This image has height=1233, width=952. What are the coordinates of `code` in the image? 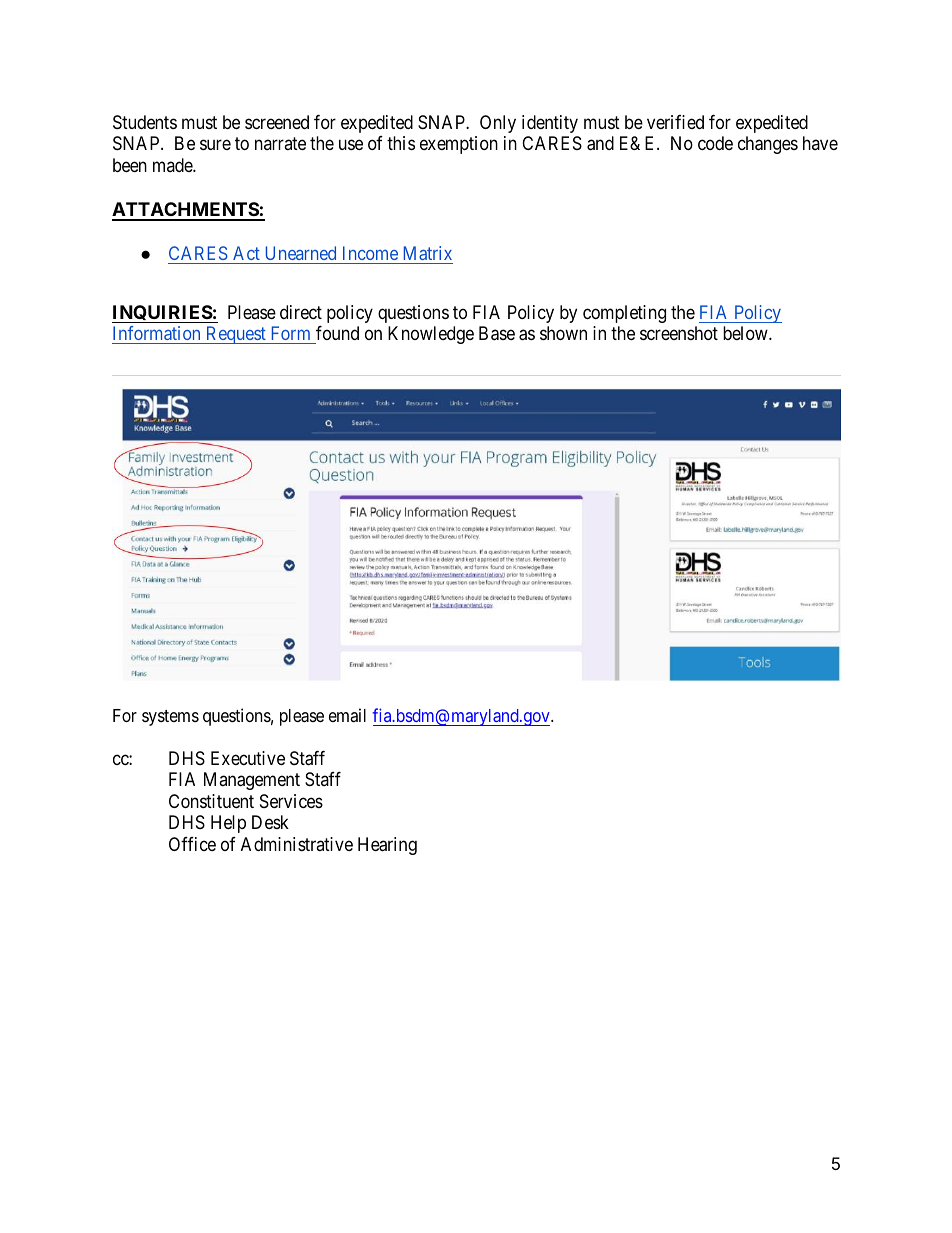 It's located at (715, 143).
